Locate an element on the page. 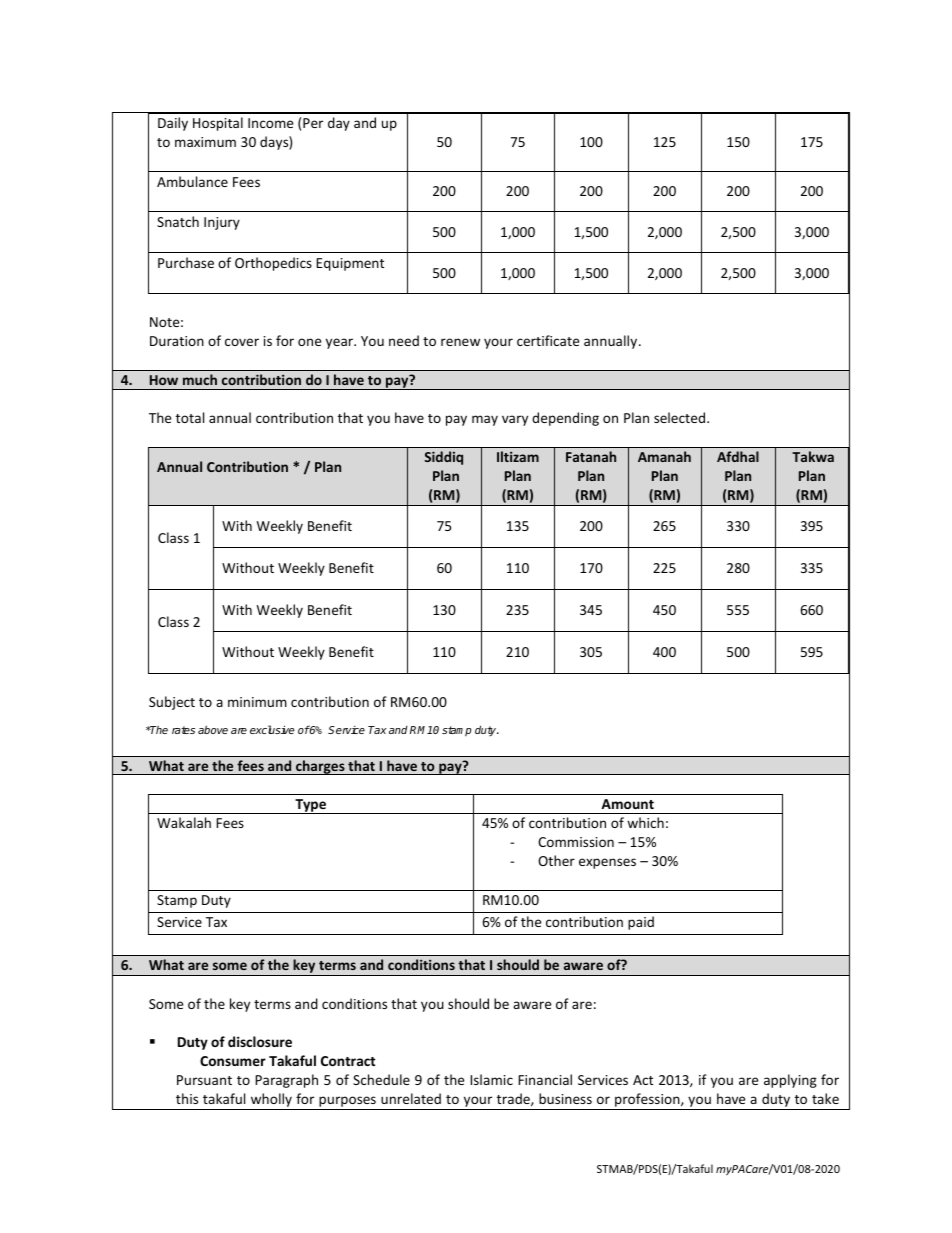 This image has height=1233, width=952. Consumer is located at coordinates (233, 1061).
